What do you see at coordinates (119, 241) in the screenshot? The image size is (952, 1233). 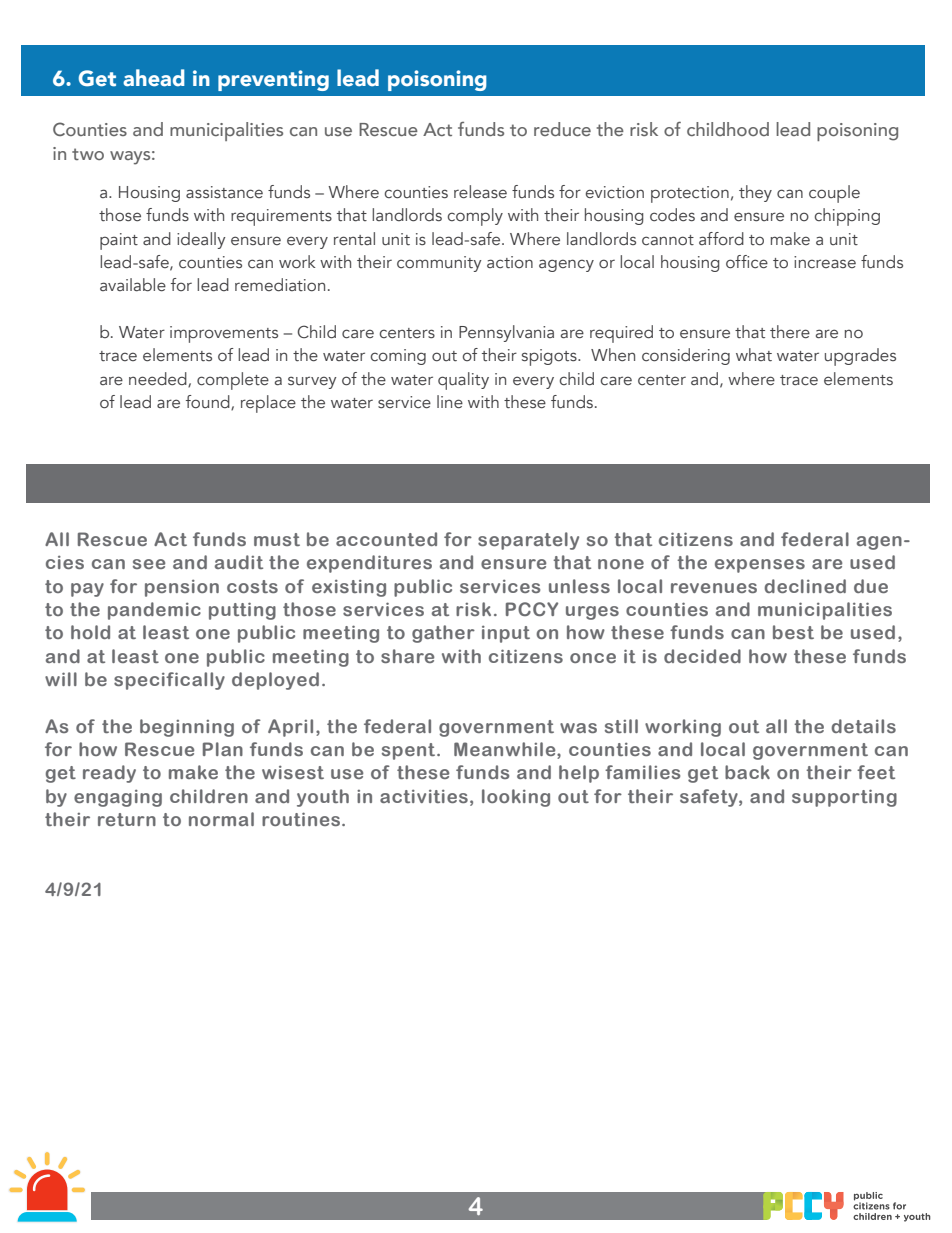 I see `paint` at bounding box center [119, 241].
